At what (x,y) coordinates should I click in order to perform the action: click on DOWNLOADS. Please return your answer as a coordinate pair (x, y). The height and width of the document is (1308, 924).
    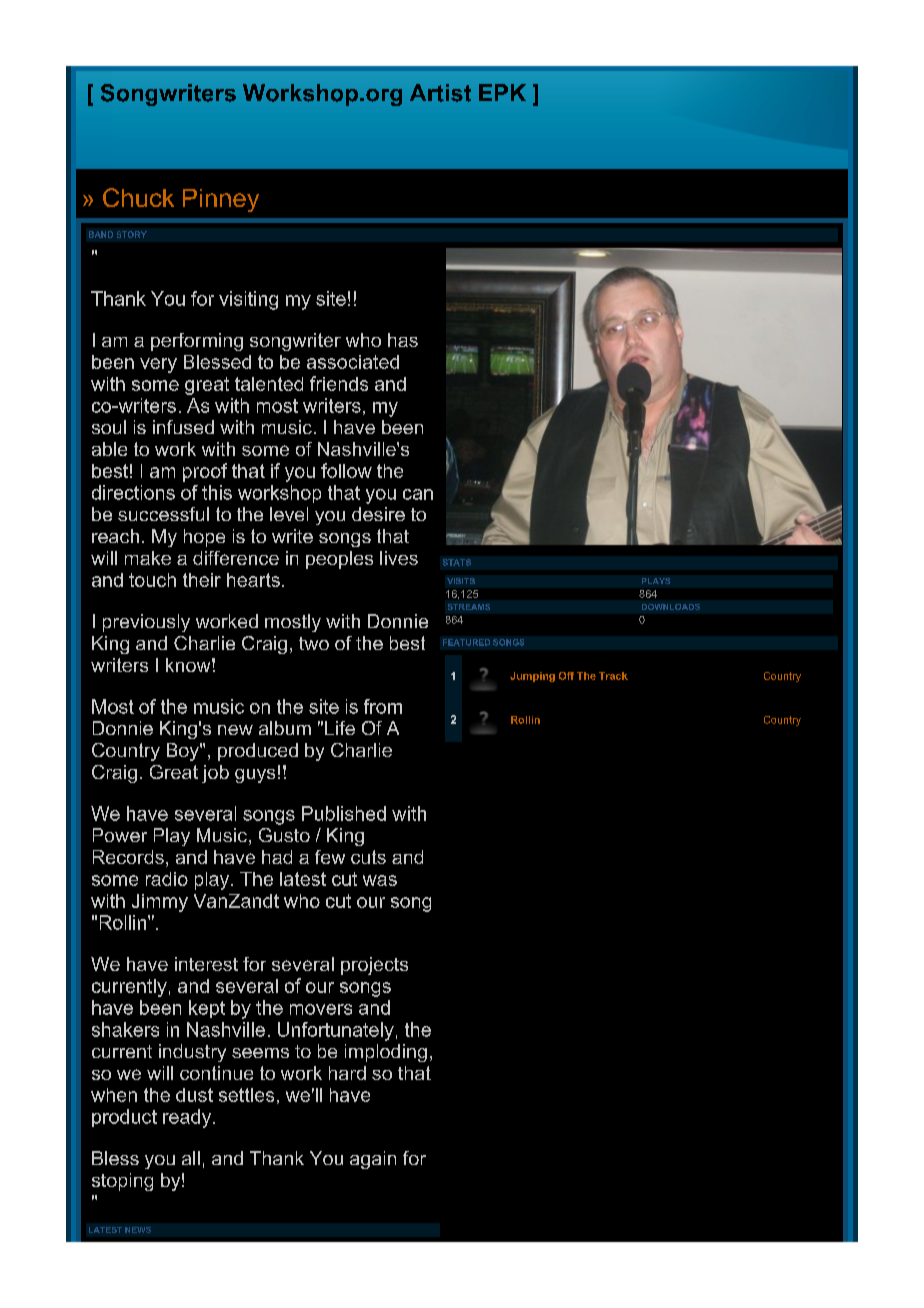
    Looking at the image, I should click on (671, 607).
